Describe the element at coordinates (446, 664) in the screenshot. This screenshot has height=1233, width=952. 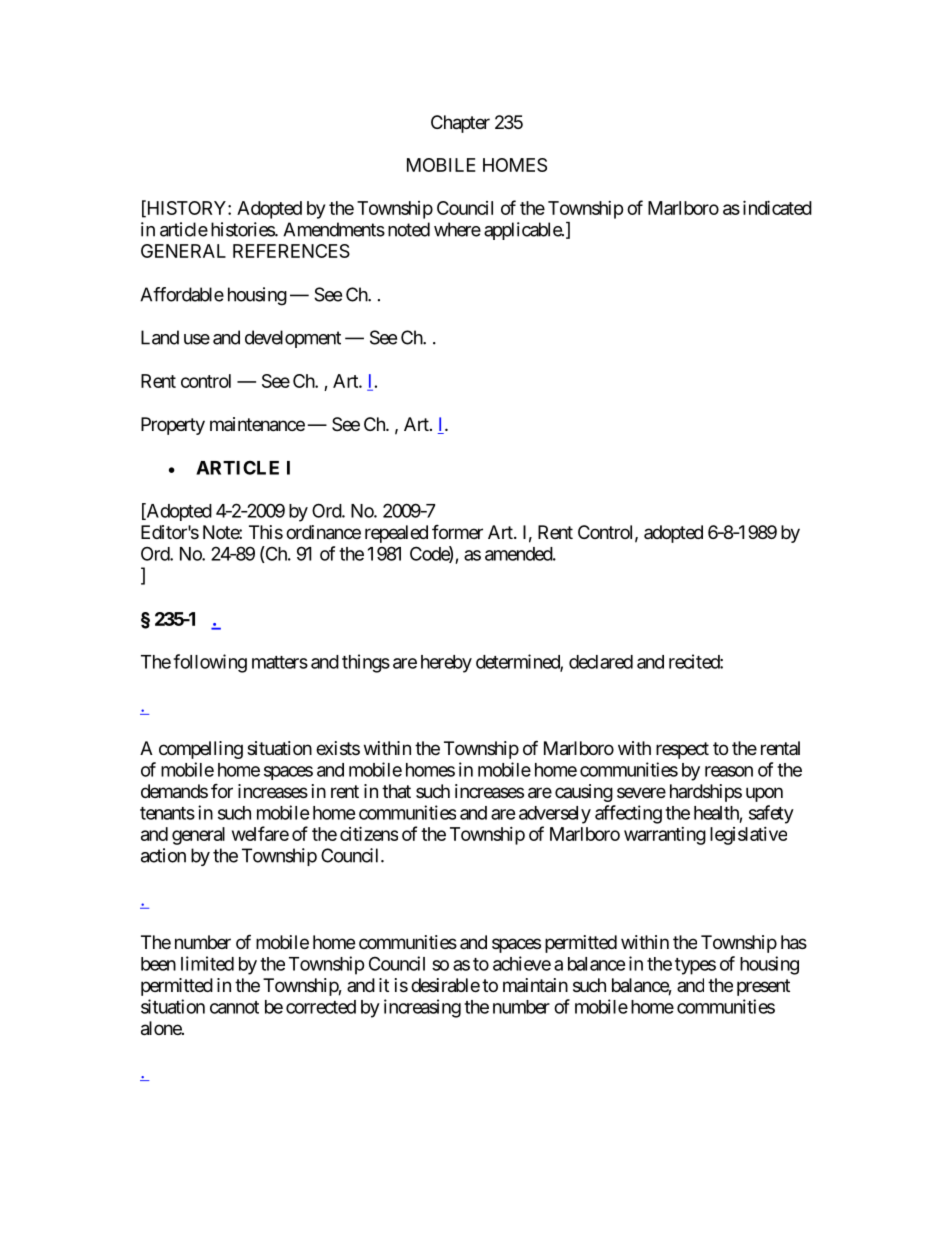
I see `hereby` at that location.
